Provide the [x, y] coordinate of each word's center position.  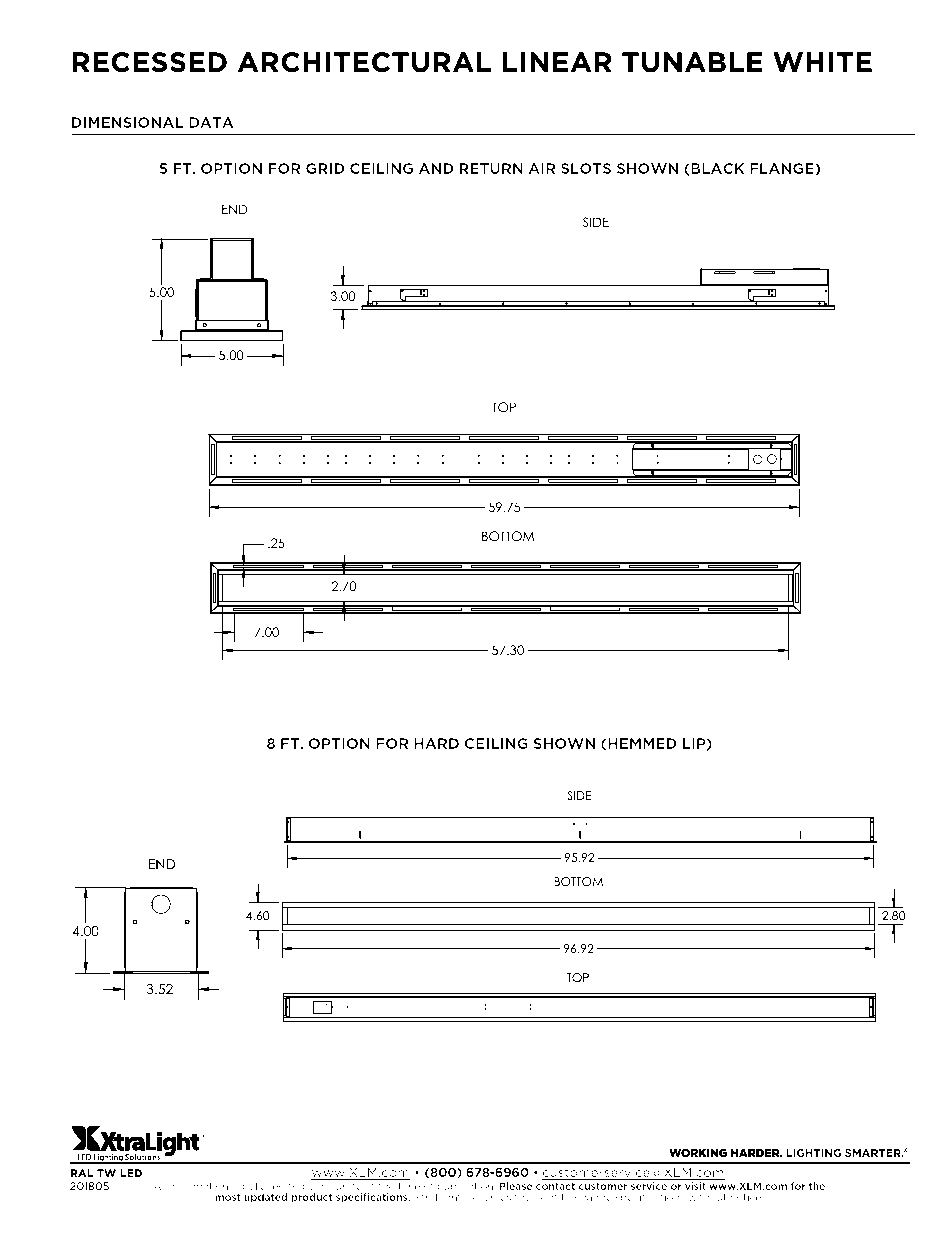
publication [466, 1188]
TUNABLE [692, 62]
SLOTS [586, 168]
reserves [490, 1198]
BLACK [717, 169]
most [228, 1197]
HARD [436, 743]
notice [747, 1197]
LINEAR [557, 62]
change [593, 1198]
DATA [211, 122]
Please [516, 1188]
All [159, 1186]
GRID [325, 168]
